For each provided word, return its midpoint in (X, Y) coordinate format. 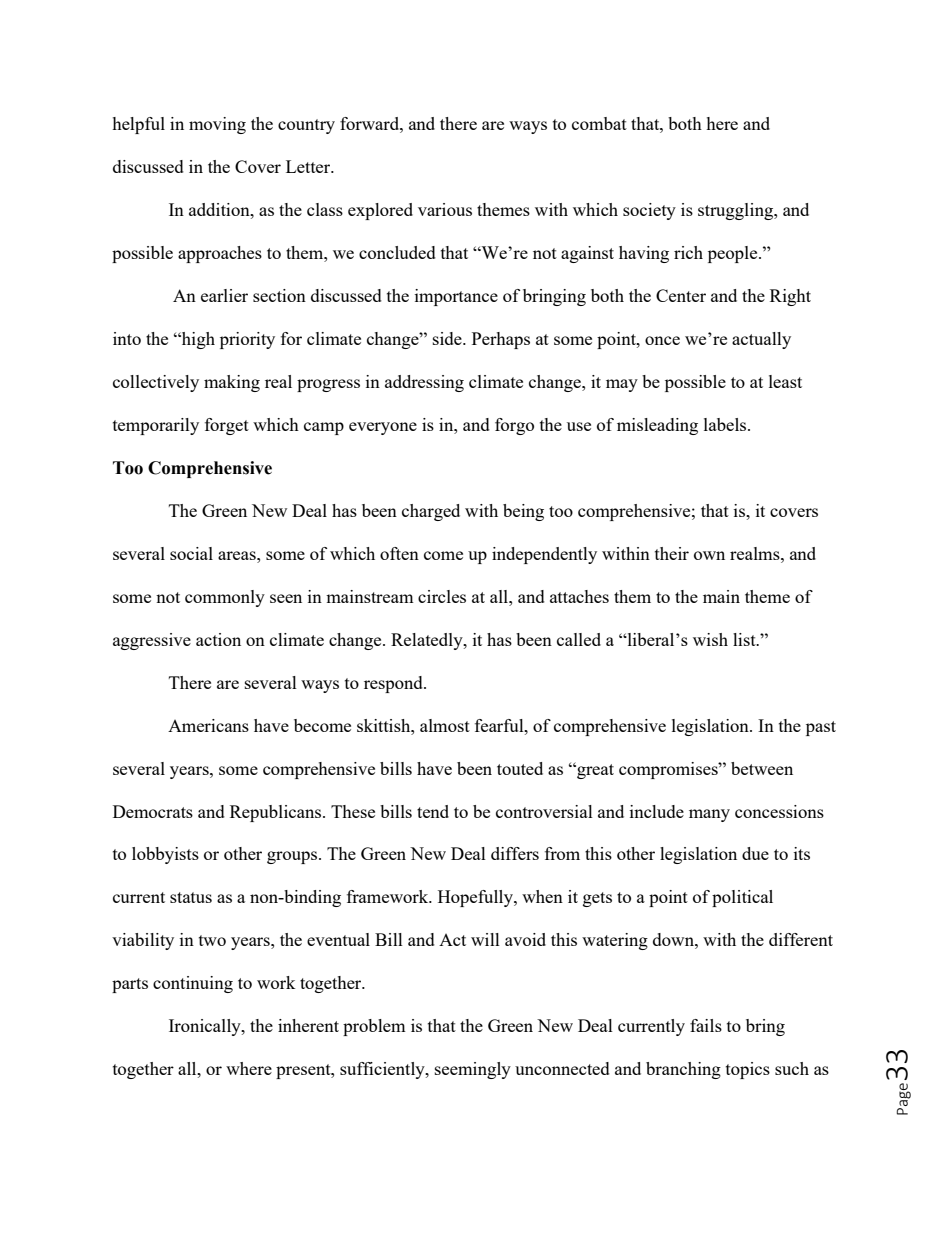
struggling (736, 211)
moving (217, 125)
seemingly (473, 1070)
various (445, 209)
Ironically (206, 1027)
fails (706, 1025)
